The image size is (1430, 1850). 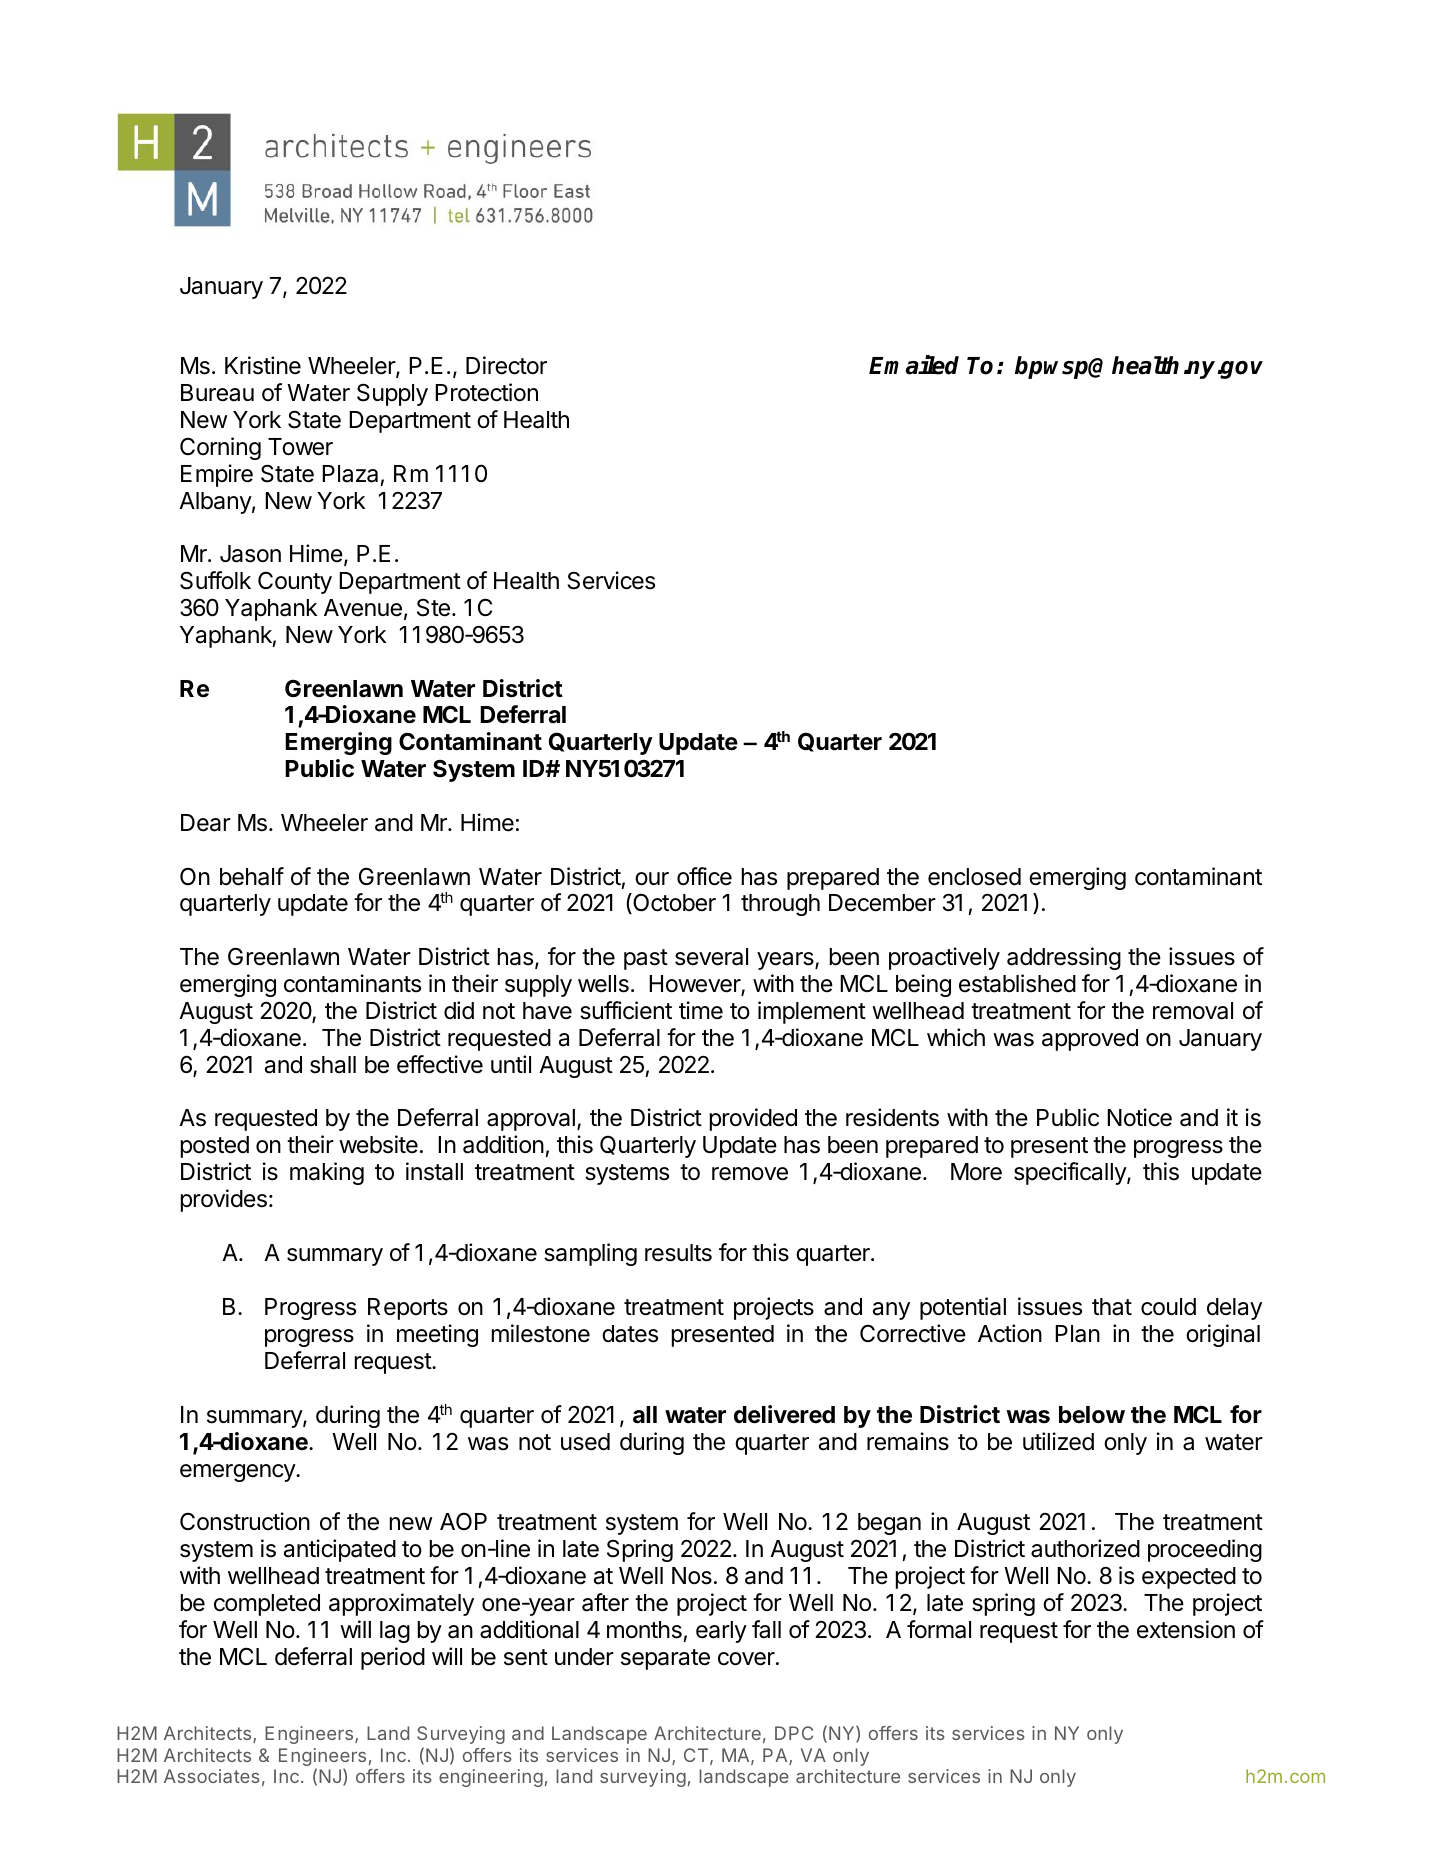 What do you see at coordinates (333, 1065) in the document?
I see `shall` at bounding box center [333, 1065].
